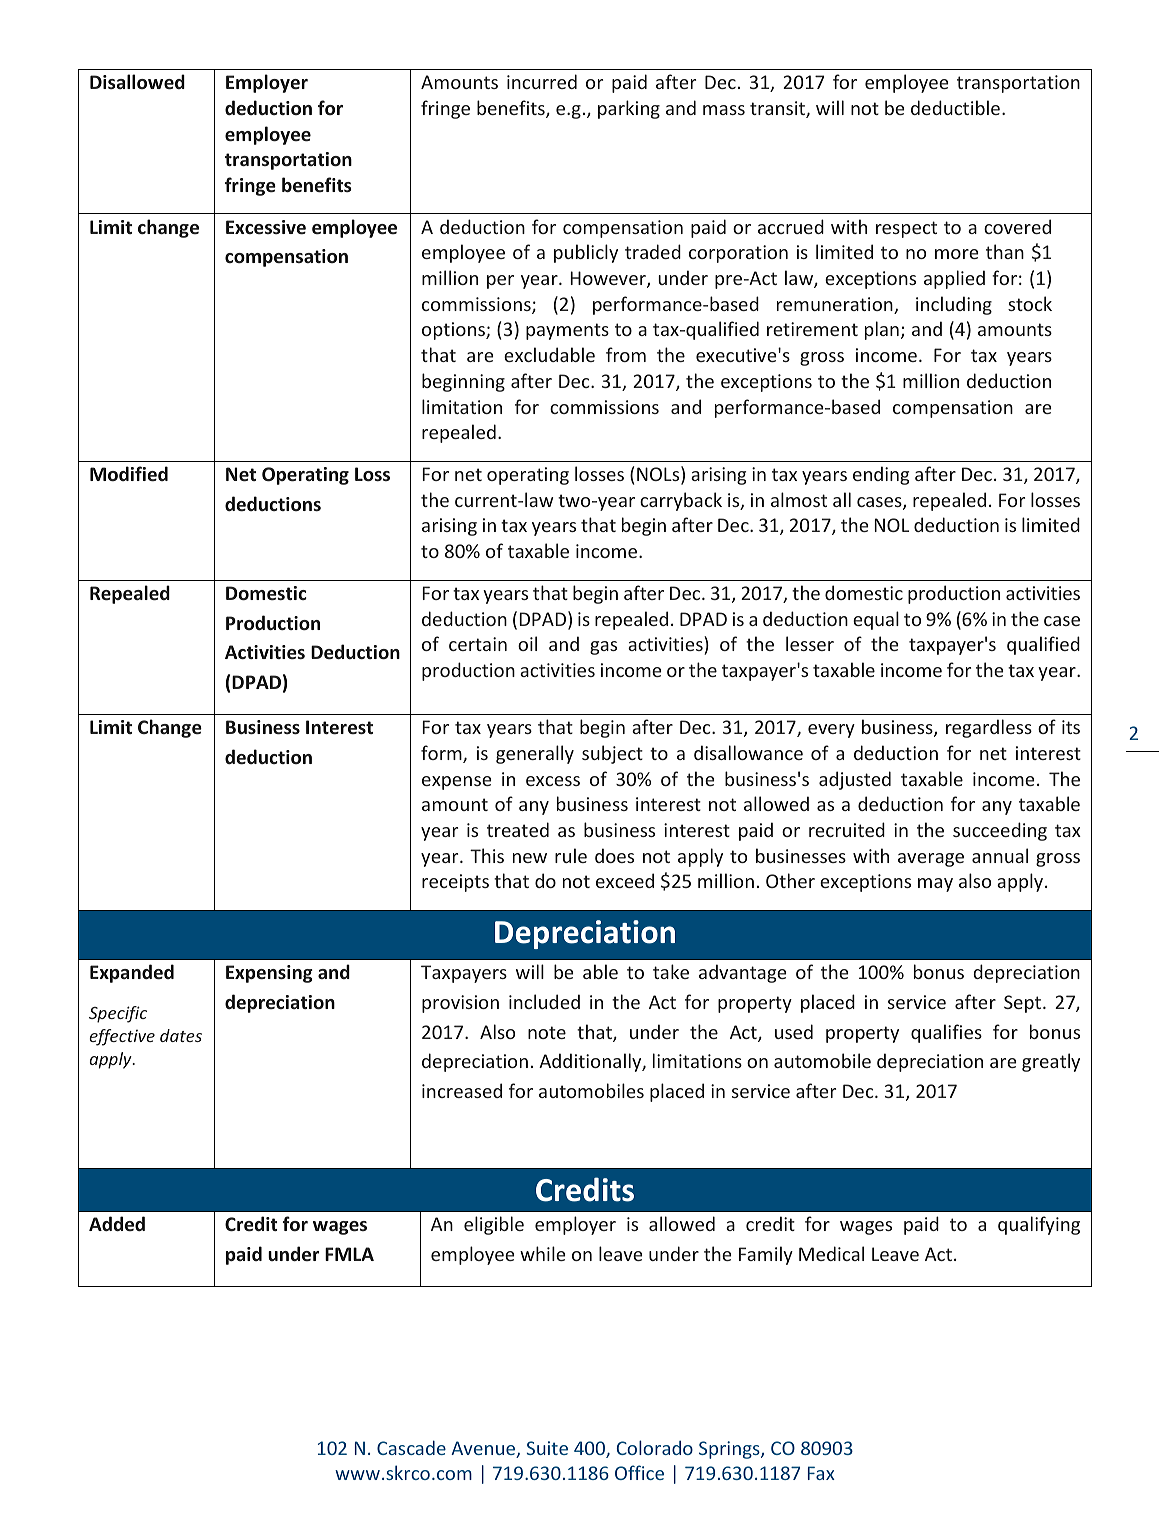 This document has height=1514, width=1170. I want to click on qualifies, so click(946, 1033).
